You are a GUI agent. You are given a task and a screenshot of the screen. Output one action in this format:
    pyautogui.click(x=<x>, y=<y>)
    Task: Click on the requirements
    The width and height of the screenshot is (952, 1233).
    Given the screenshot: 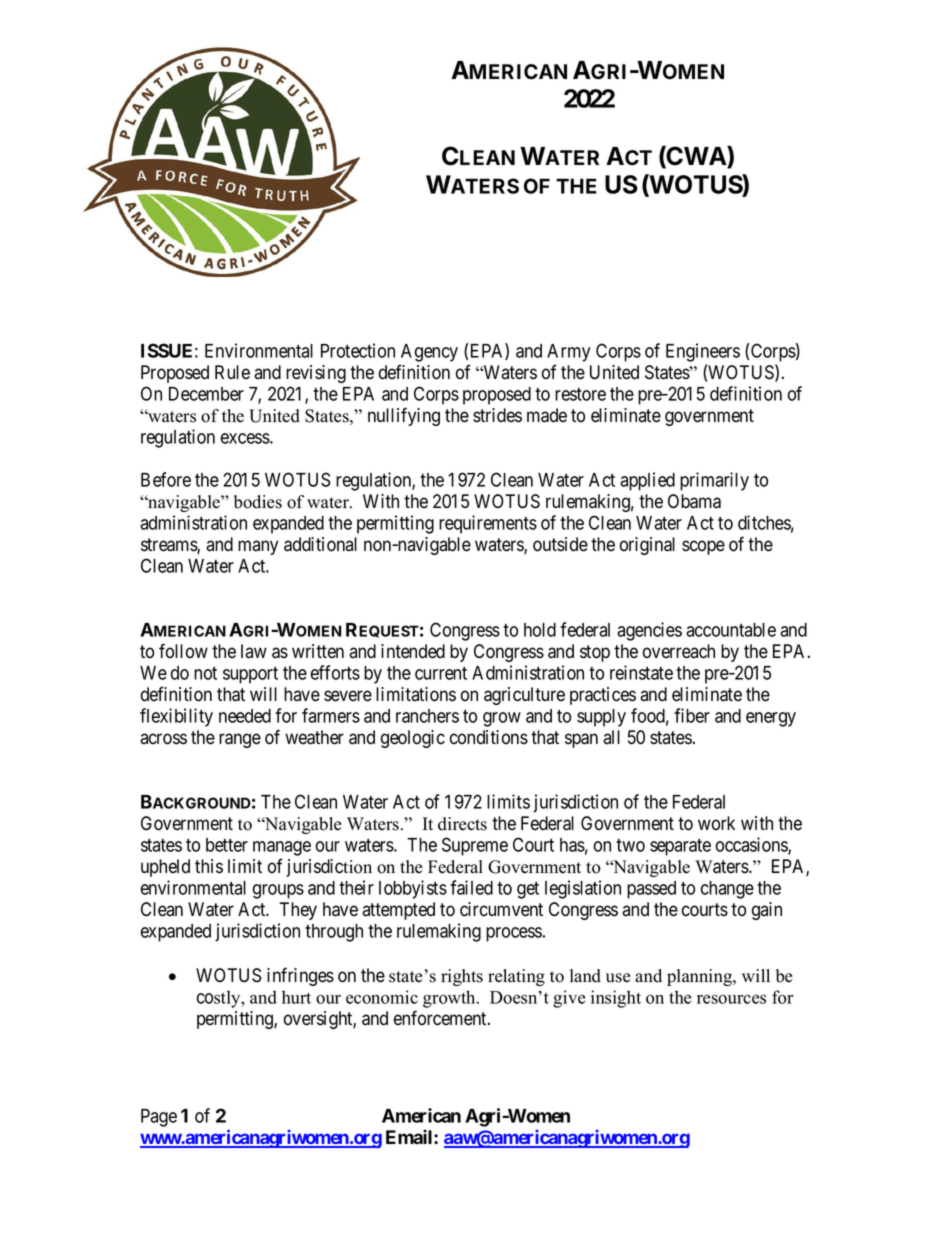 What is the action you would take?
    pyautogui.click(x=488, y=524)
